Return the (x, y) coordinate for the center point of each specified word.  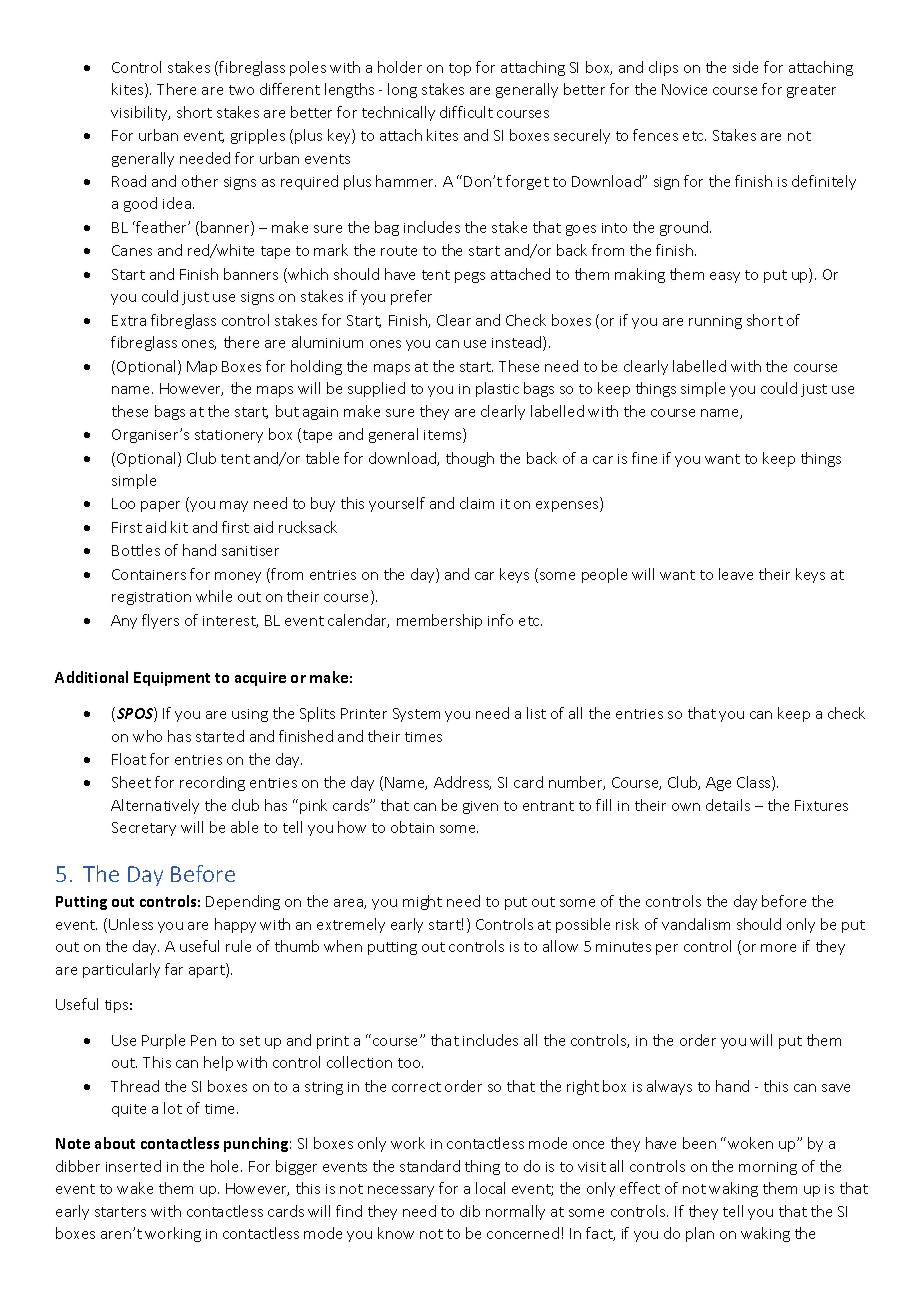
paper (160, 506)
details (728, 805)
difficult (466, 112)
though (470, 459)
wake (135, 1188)
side (745, 67)
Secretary (144, 829)
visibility (140, 113)
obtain (412, 827)
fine (644, 458)
